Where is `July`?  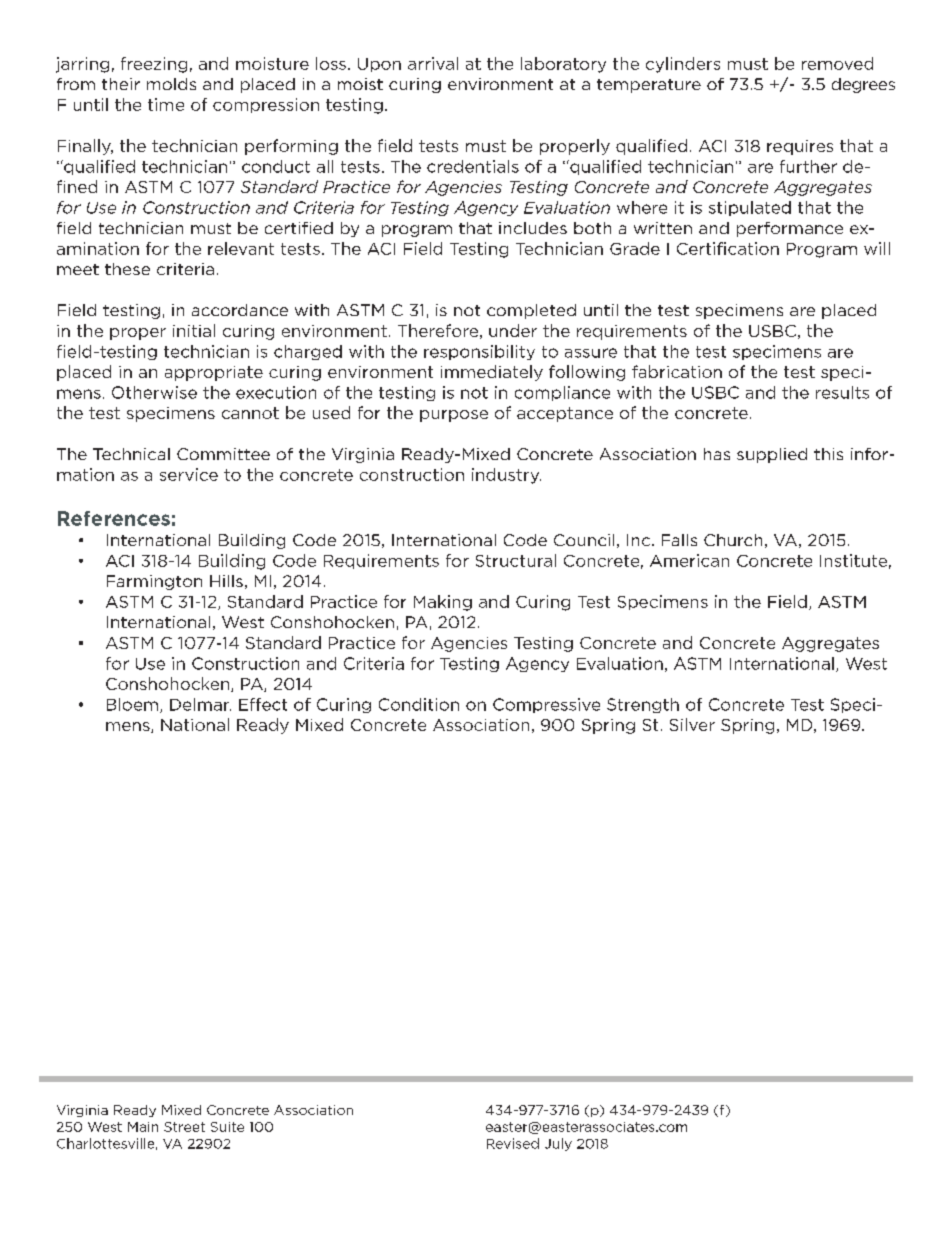
July is located at coordinates (558, 1144).
